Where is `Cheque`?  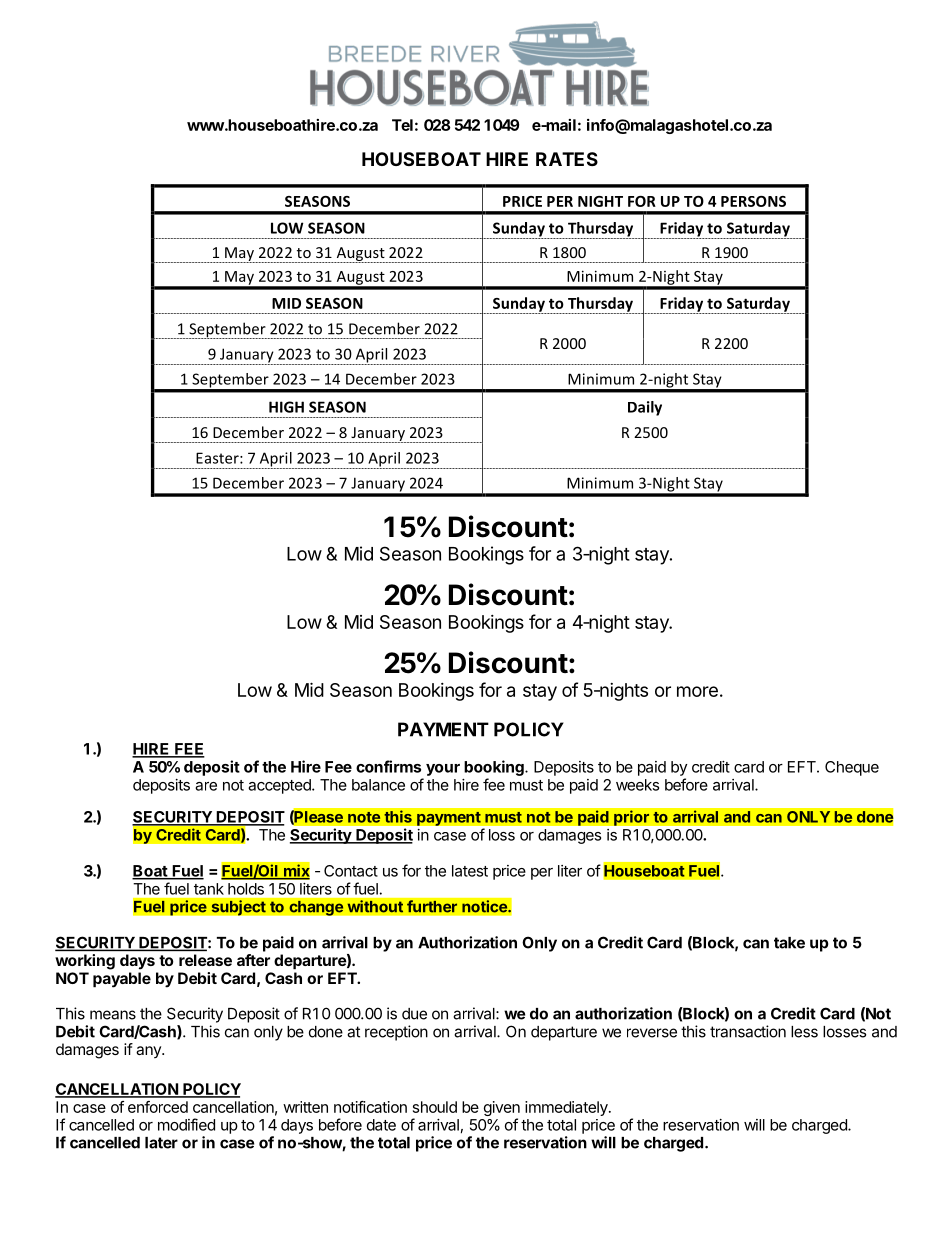 Cheque is located at coordinates (852, 768).
